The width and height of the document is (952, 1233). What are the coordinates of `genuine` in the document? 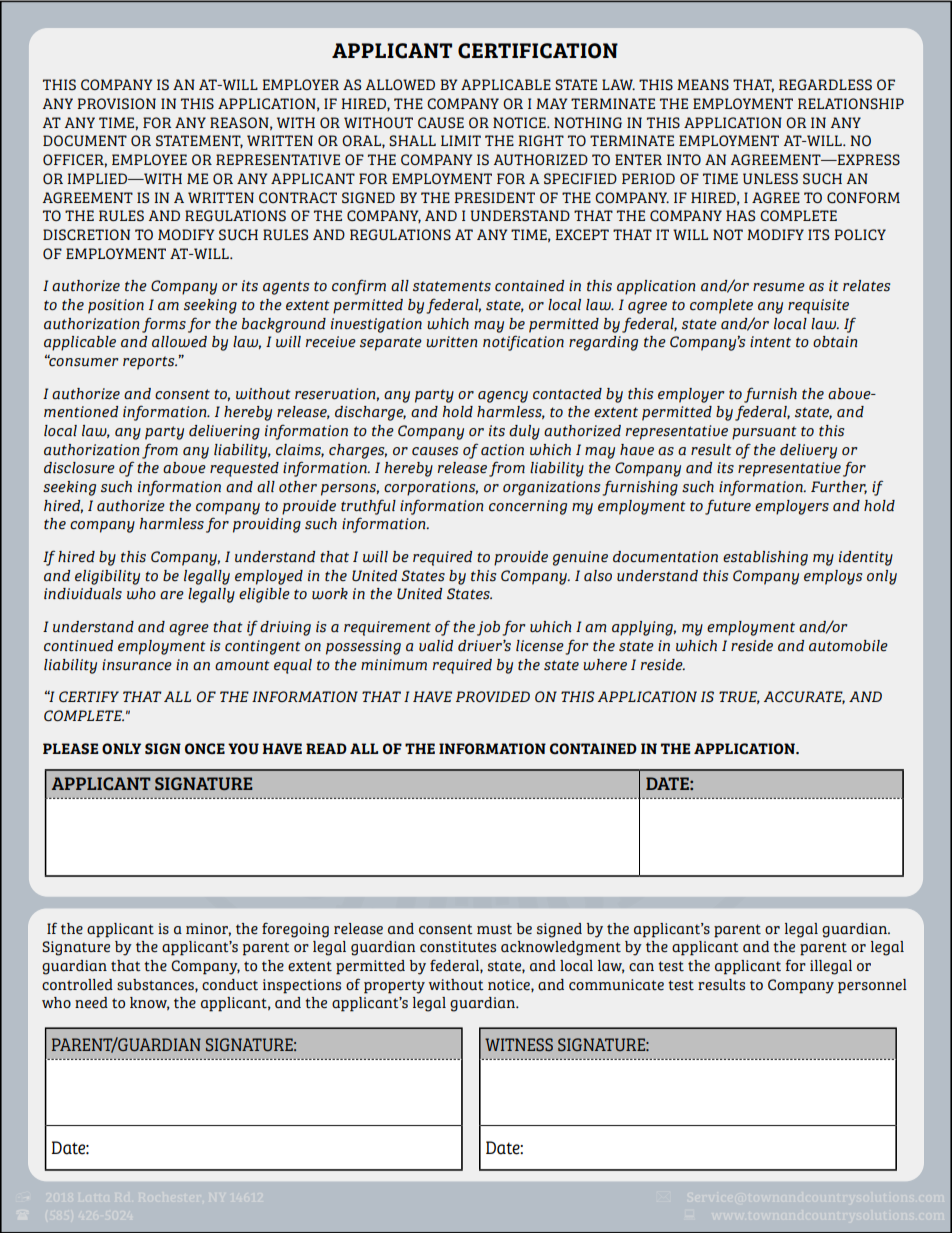 It's located at (580, 558).
